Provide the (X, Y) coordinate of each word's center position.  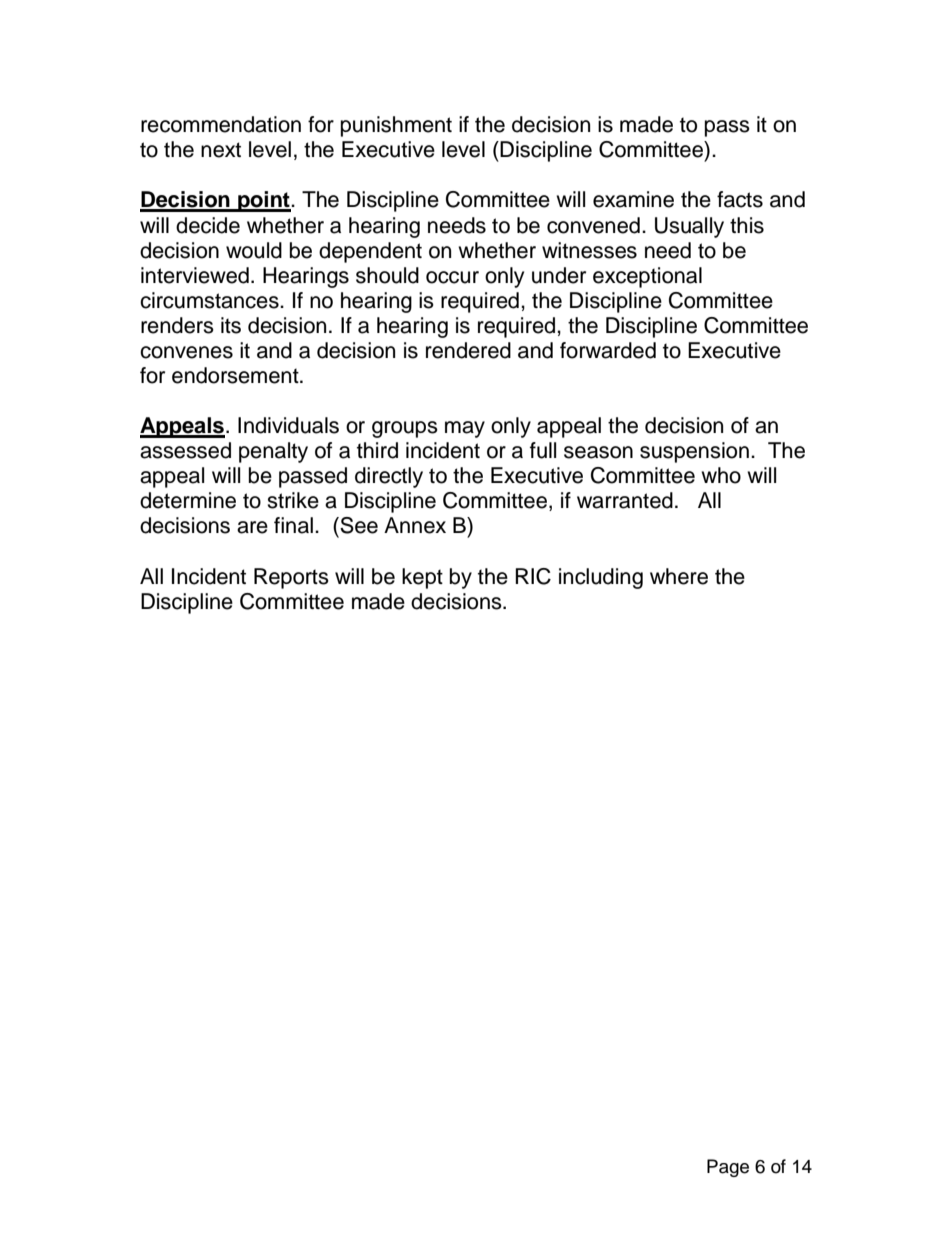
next (221, 150)
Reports (291, 578)
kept (422, 578)
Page (728, 1168)
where (679, 576)
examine (633, 199)
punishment (396, 126)
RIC (533, 576)
